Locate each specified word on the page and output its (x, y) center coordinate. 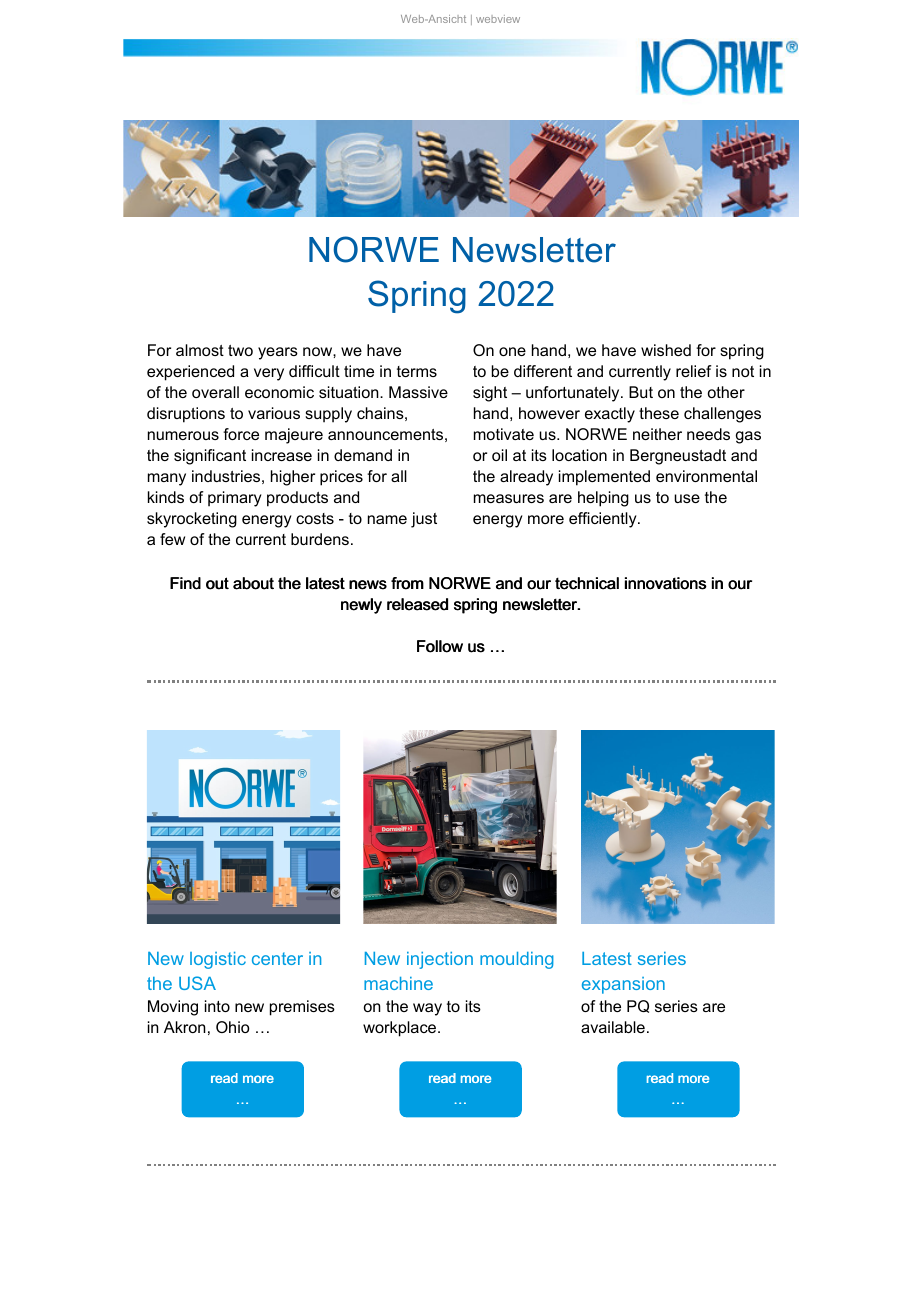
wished (666, 350)
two (240, 350)
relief (694, 371)
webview (498, 19)
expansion (623, 985)
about (253, 583)
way (427, 1009)
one (512, 351)
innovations (666, 583)
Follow (440, 646)
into (217, 1006)
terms (417, 371)
